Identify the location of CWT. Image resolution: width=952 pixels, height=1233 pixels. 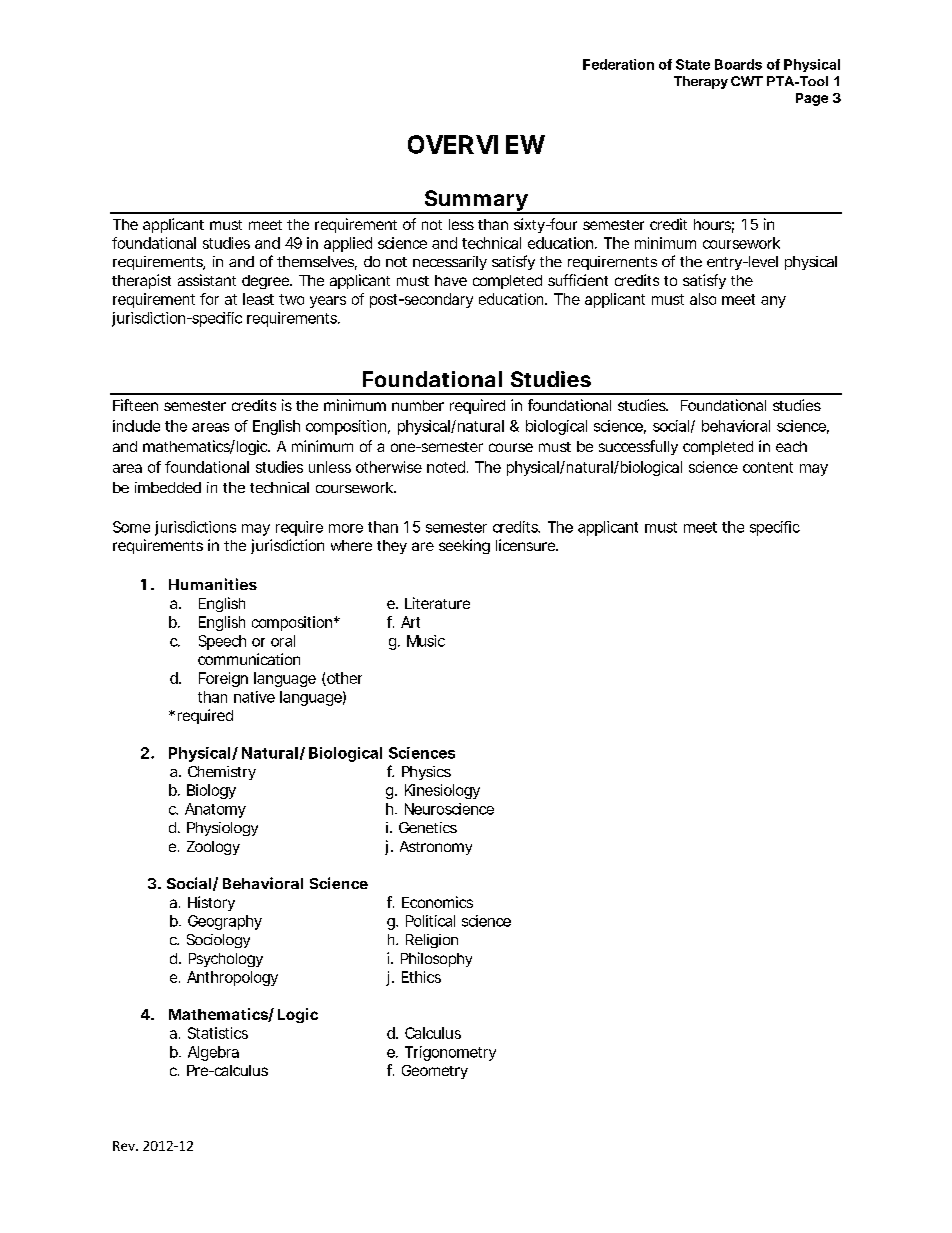
(747, 81).
